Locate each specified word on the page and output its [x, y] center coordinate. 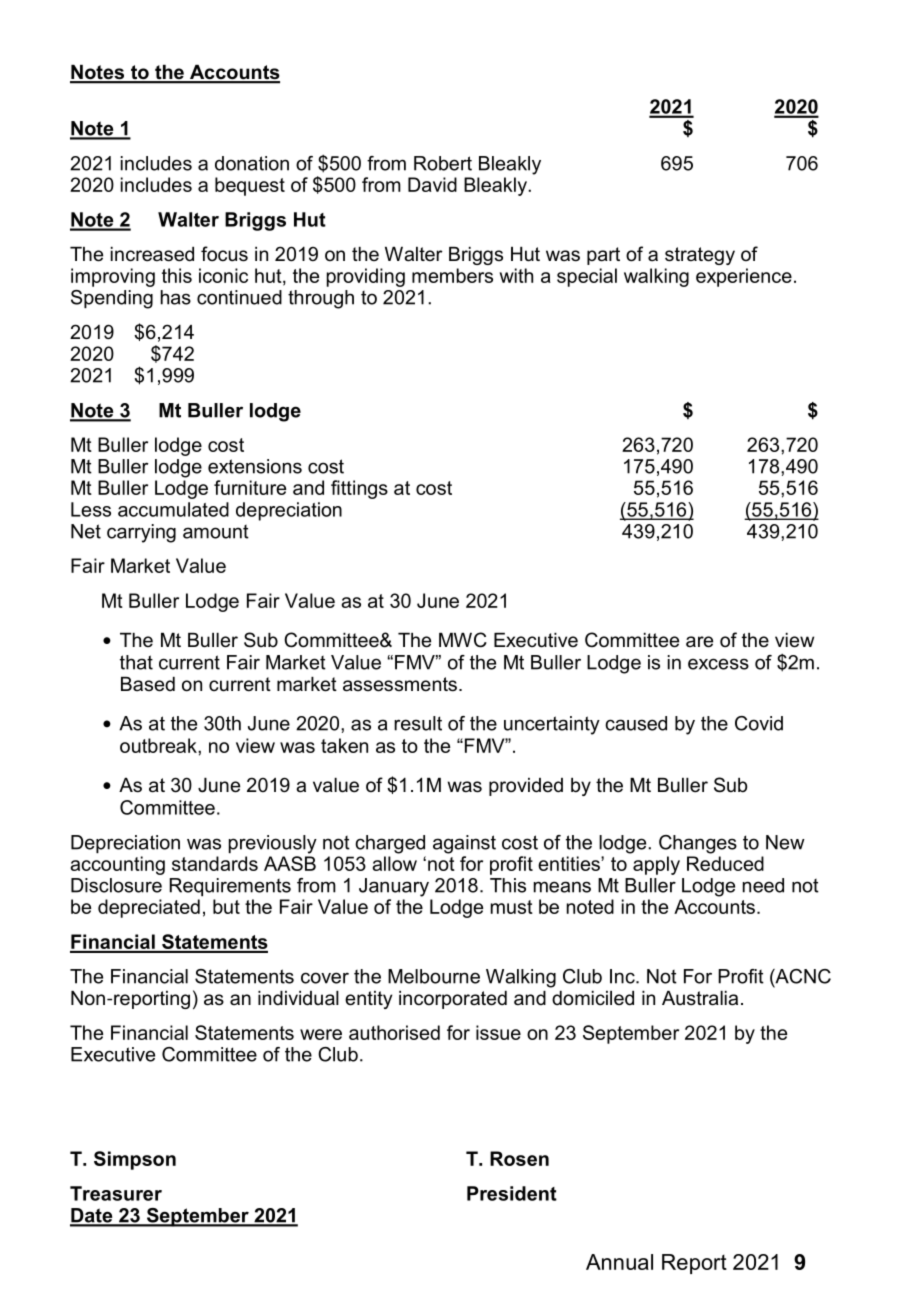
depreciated [149, 908]
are [699, 642]
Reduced [725, 863]
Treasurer [116, 1193]
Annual [619, 1262]
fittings [359, 489]
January [394, 887]
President [512, 1193]
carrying [141, 533]
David [432, 184]
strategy [700, 256]
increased [152, 254]
